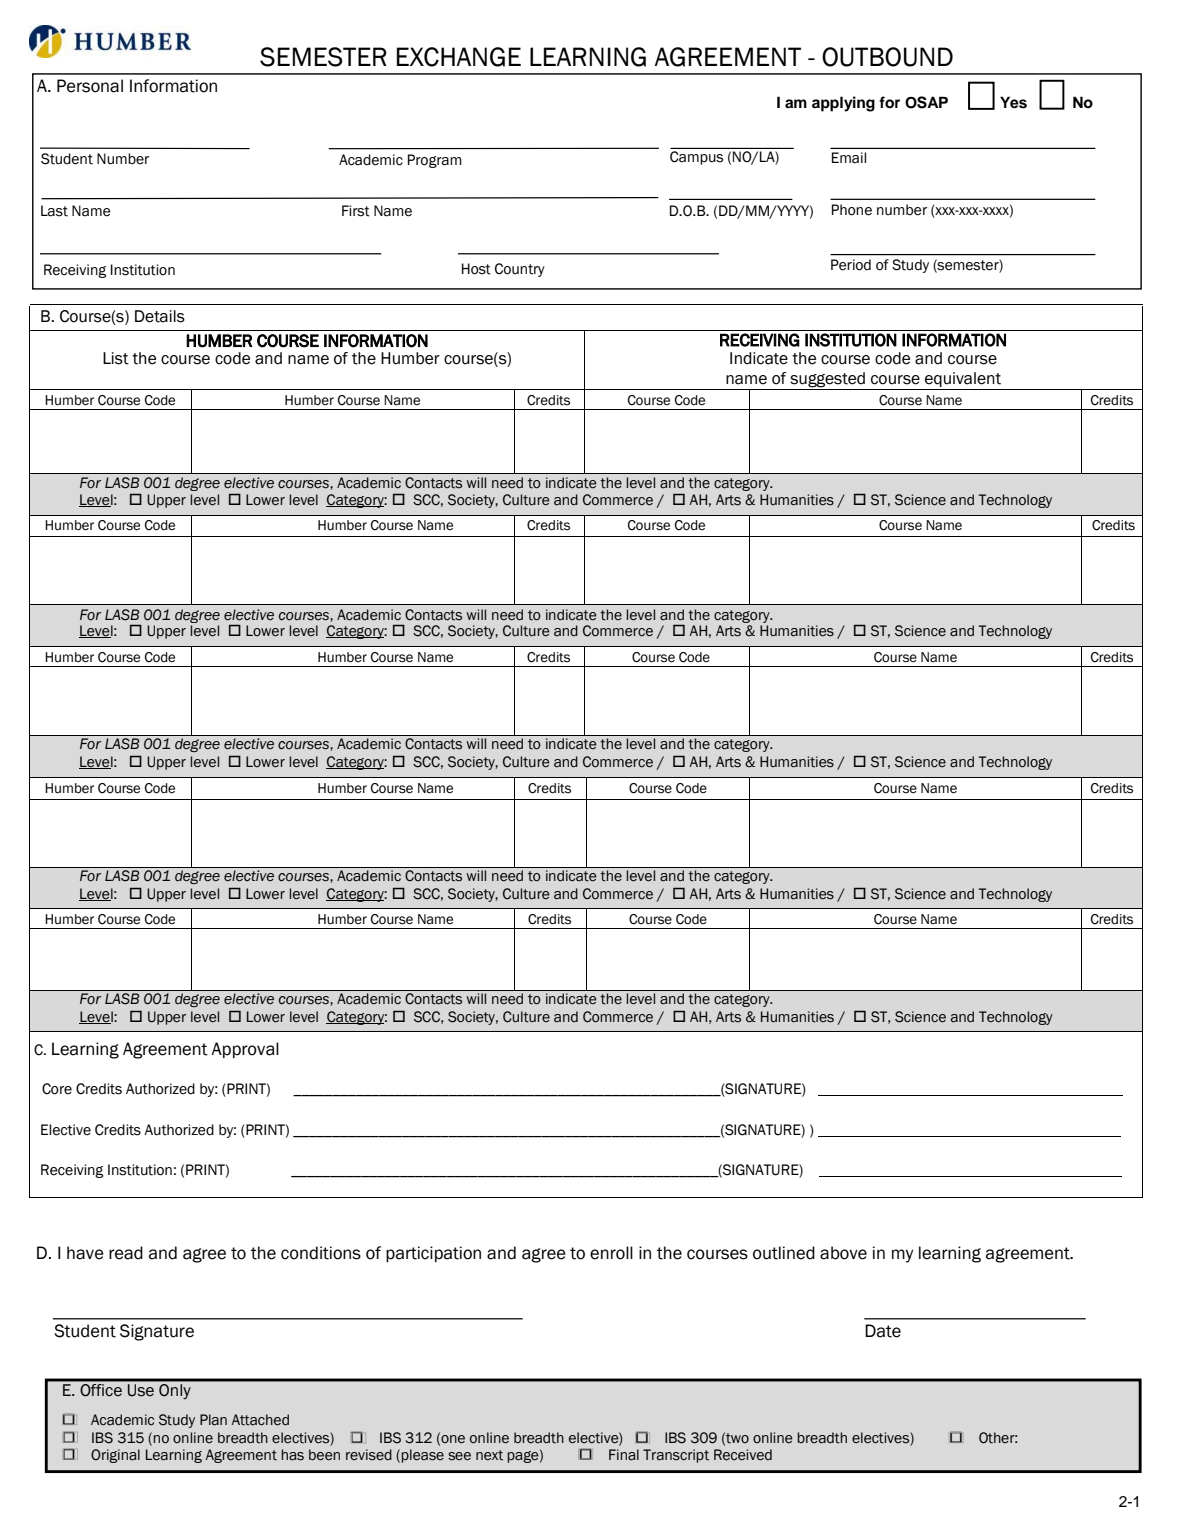  Describe the element at coordinates (174, 1391) in the screenshot. I see `Only` at that location.
